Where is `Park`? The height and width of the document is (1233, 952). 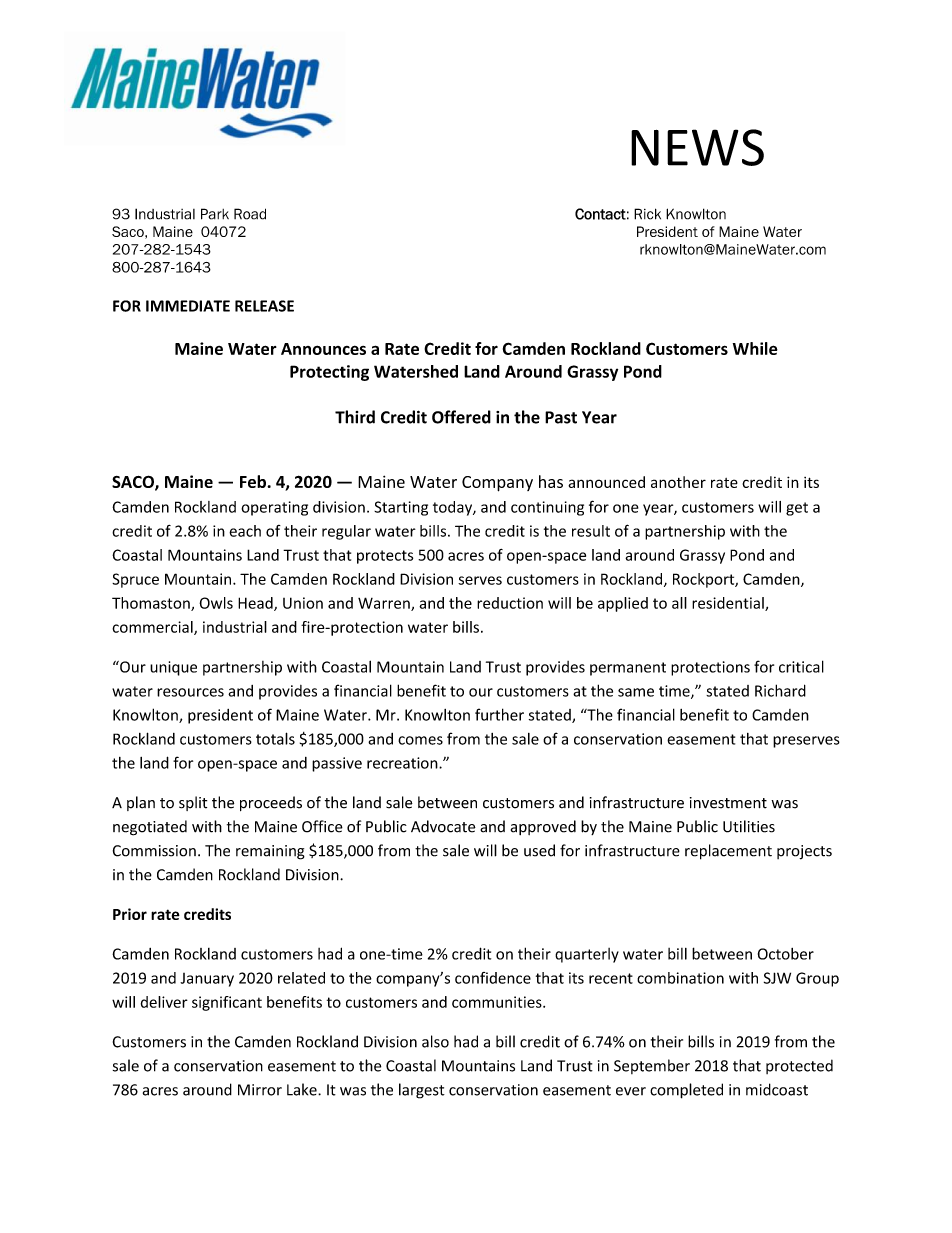
Park is located at coordinates (215, 214).
